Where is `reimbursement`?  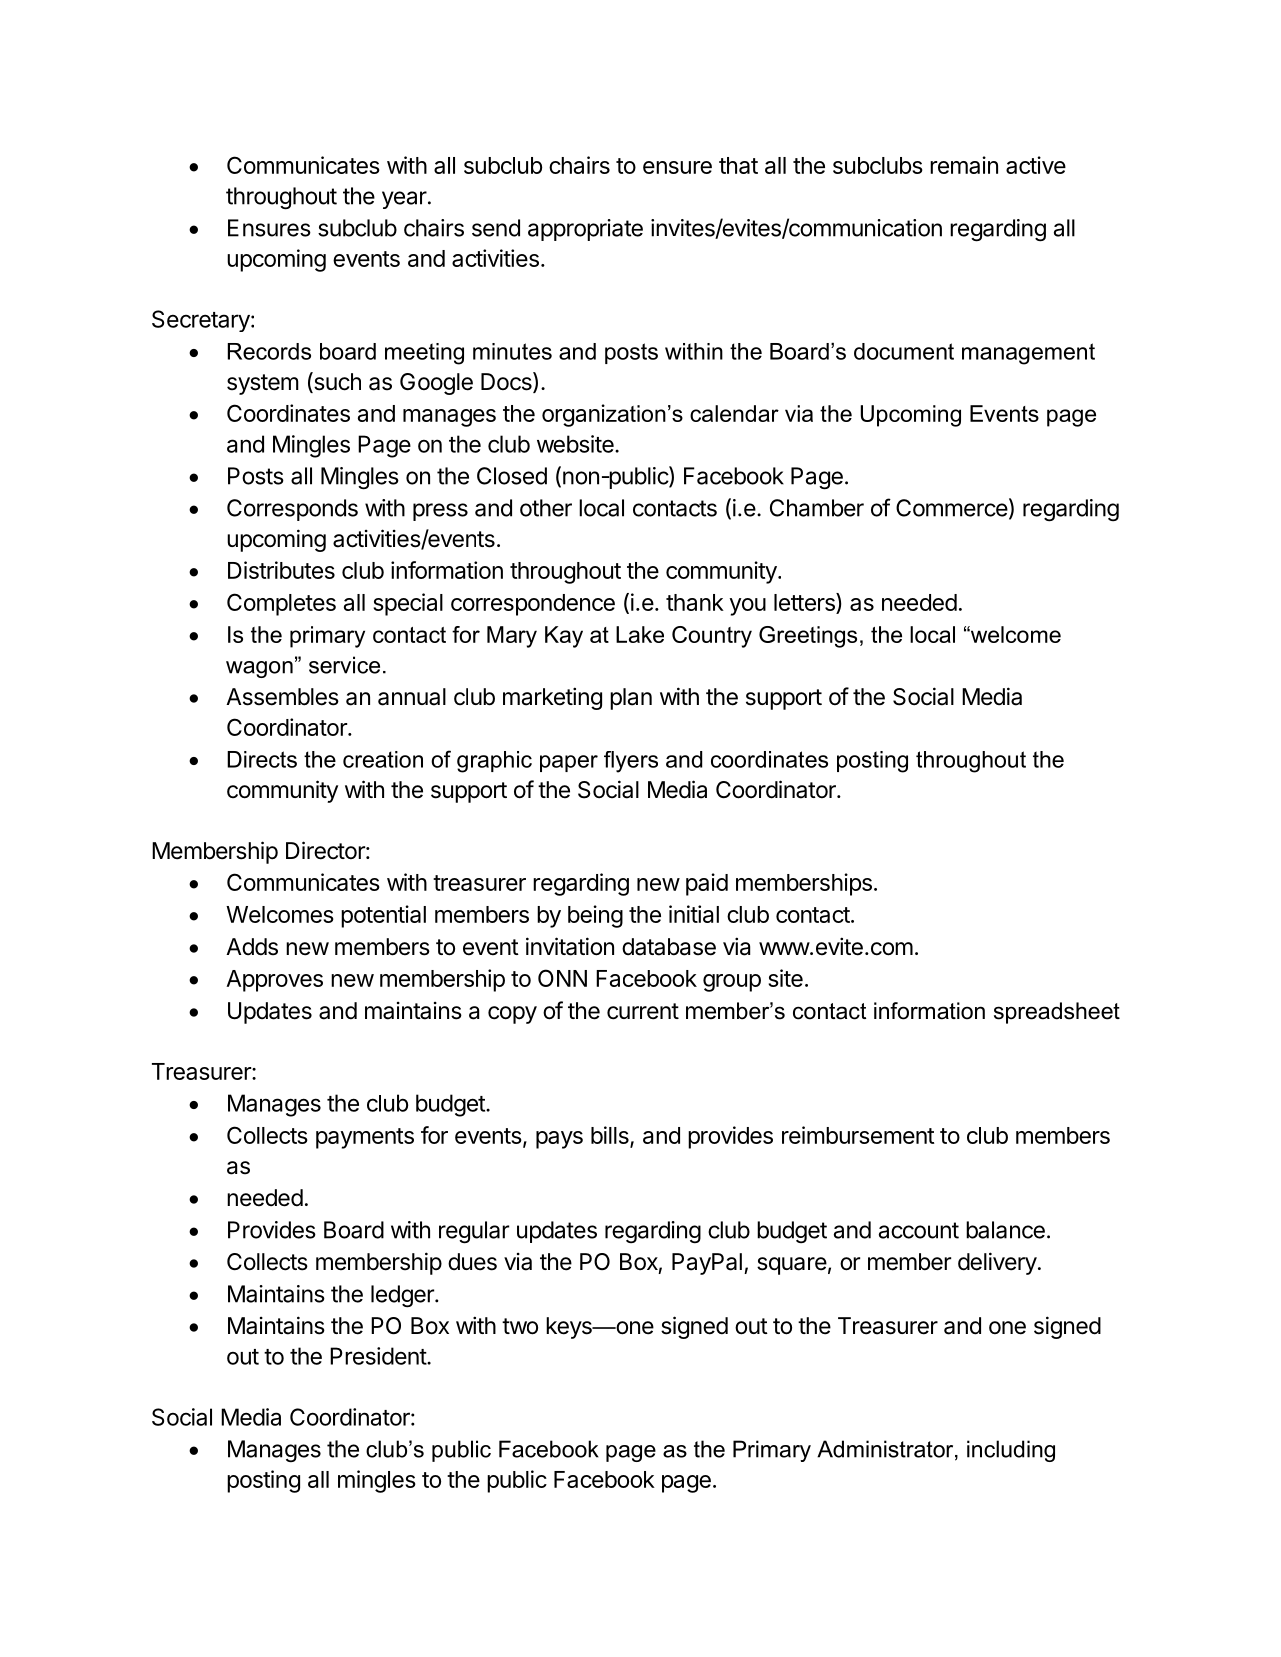
reimbursement is located at coordinates (858, 1135).
